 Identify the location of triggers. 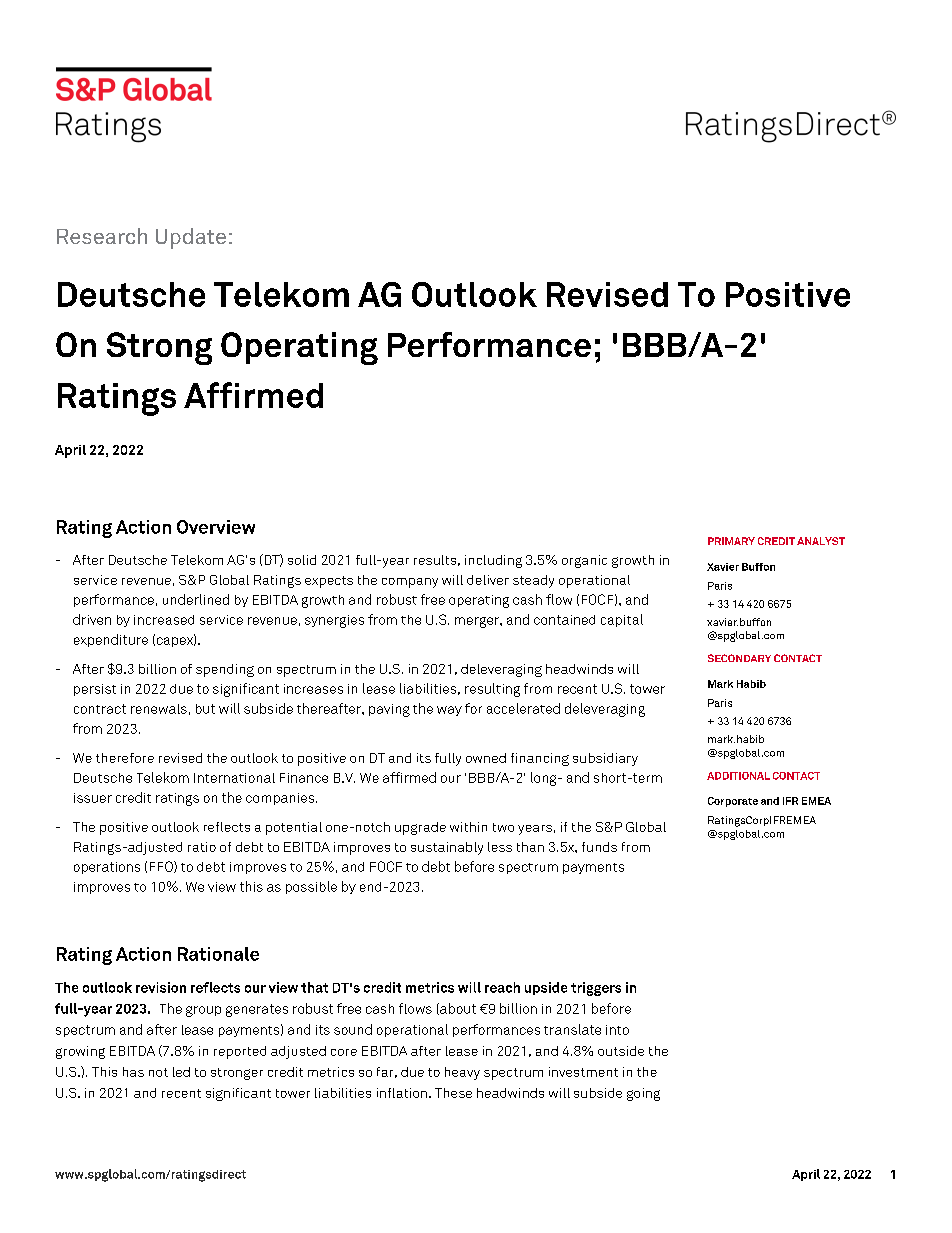
(596, 989).
